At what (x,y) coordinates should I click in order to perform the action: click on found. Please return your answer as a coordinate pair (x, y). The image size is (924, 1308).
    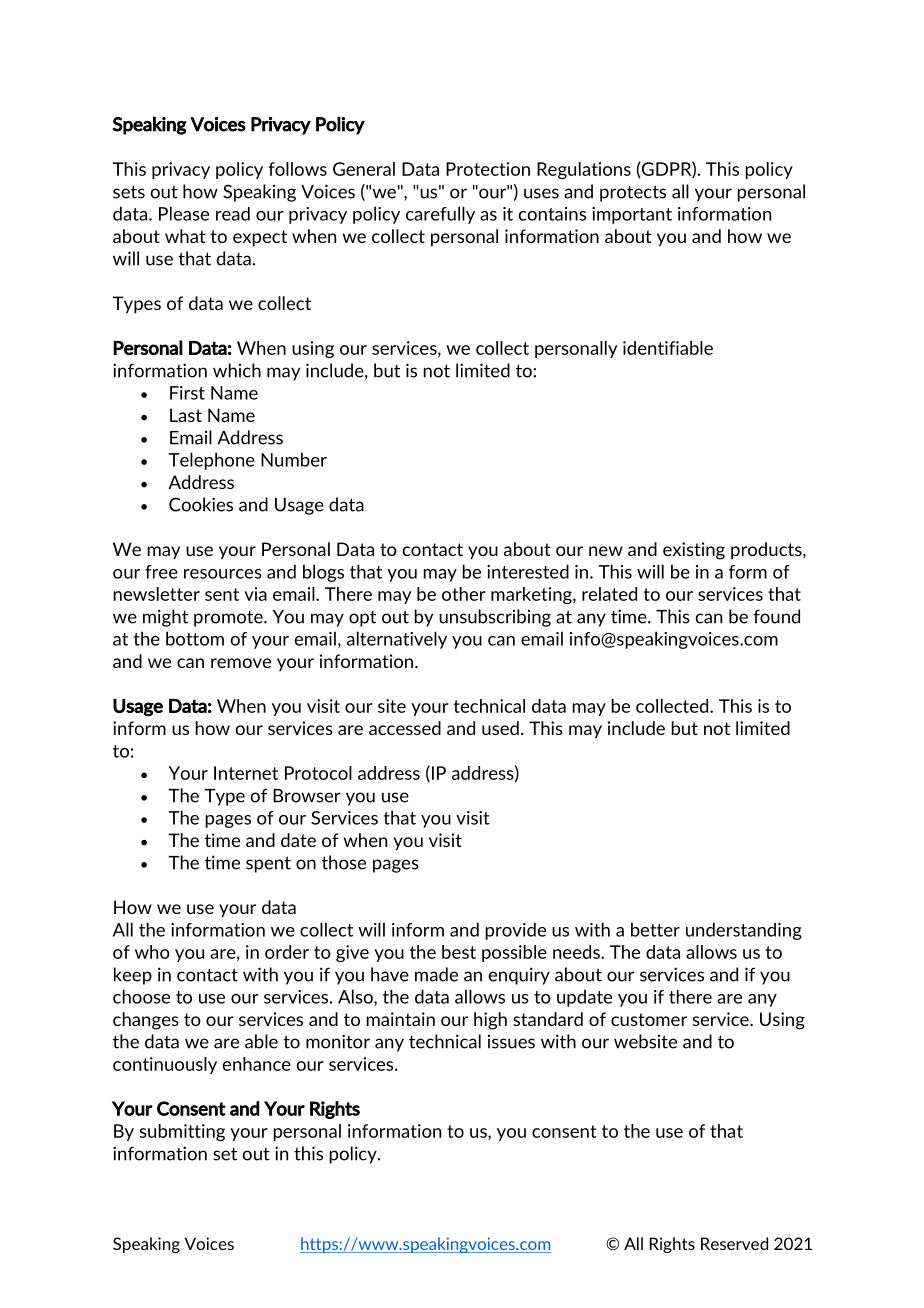
    Looking at the image, I should click on (776, 616).
